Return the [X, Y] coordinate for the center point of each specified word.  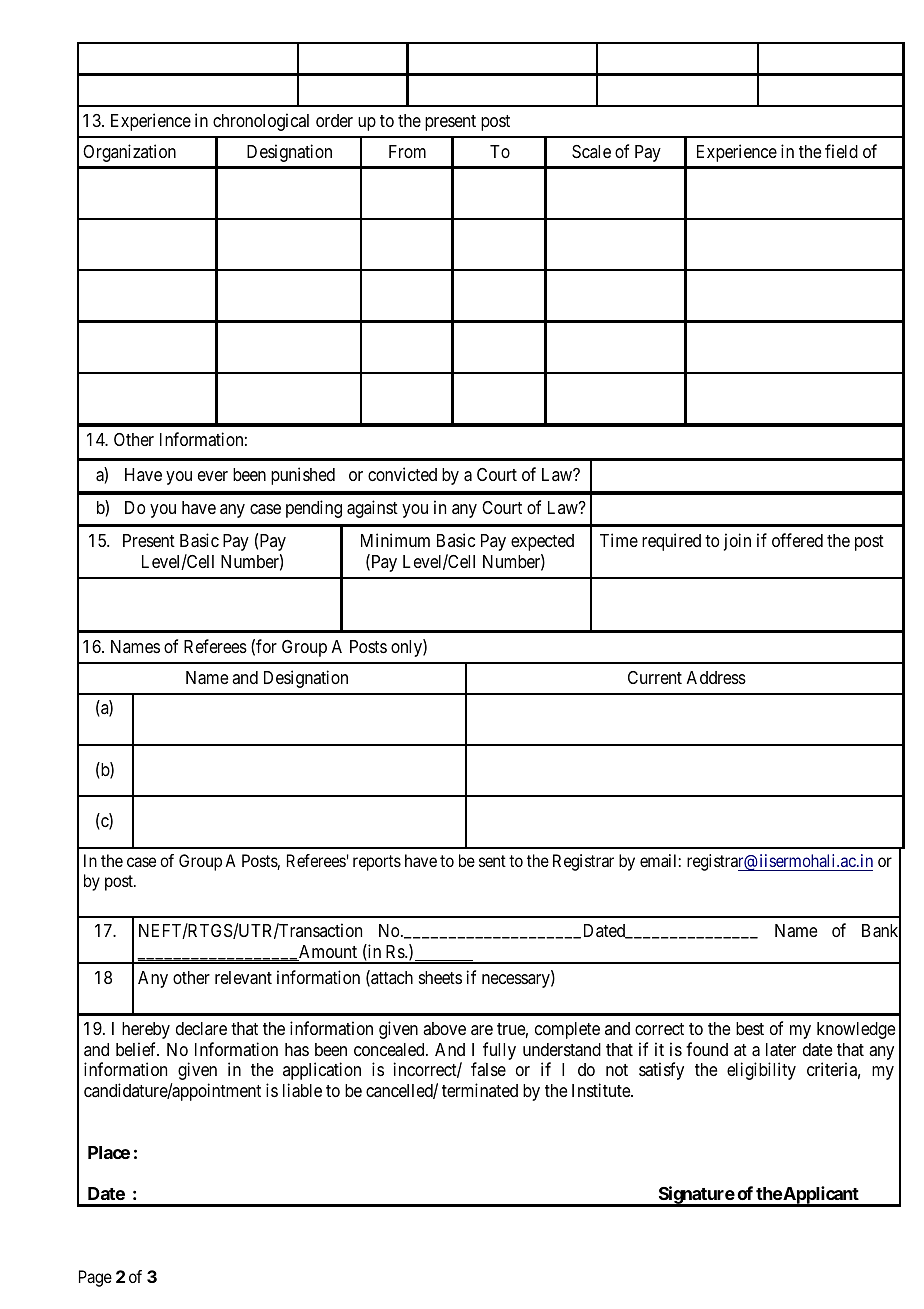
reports [377, 863]
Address [716, 677]
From [407, 151]
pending [314, 509]
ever [213, 476]
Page [95, 1278]
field [841, 151]
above [444, 1028]
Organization [129, 153]
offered [797, 540]
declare [201, 1028]
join [737, 542]
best [750, 1028]
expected [542, 542]
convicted [402, 474]
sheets [440, 977]
